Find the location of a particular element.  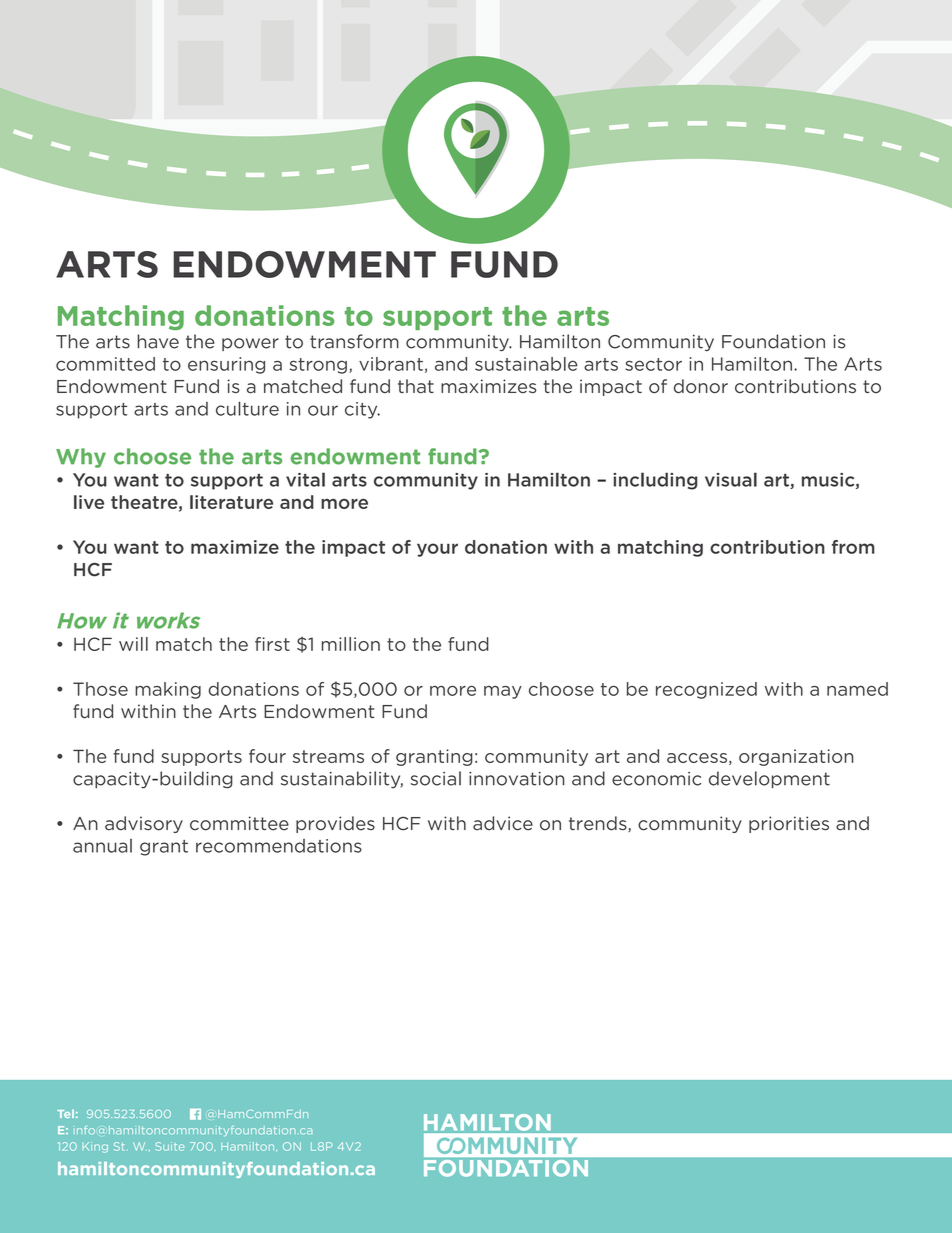

that is located at coordinates (416, 386).
